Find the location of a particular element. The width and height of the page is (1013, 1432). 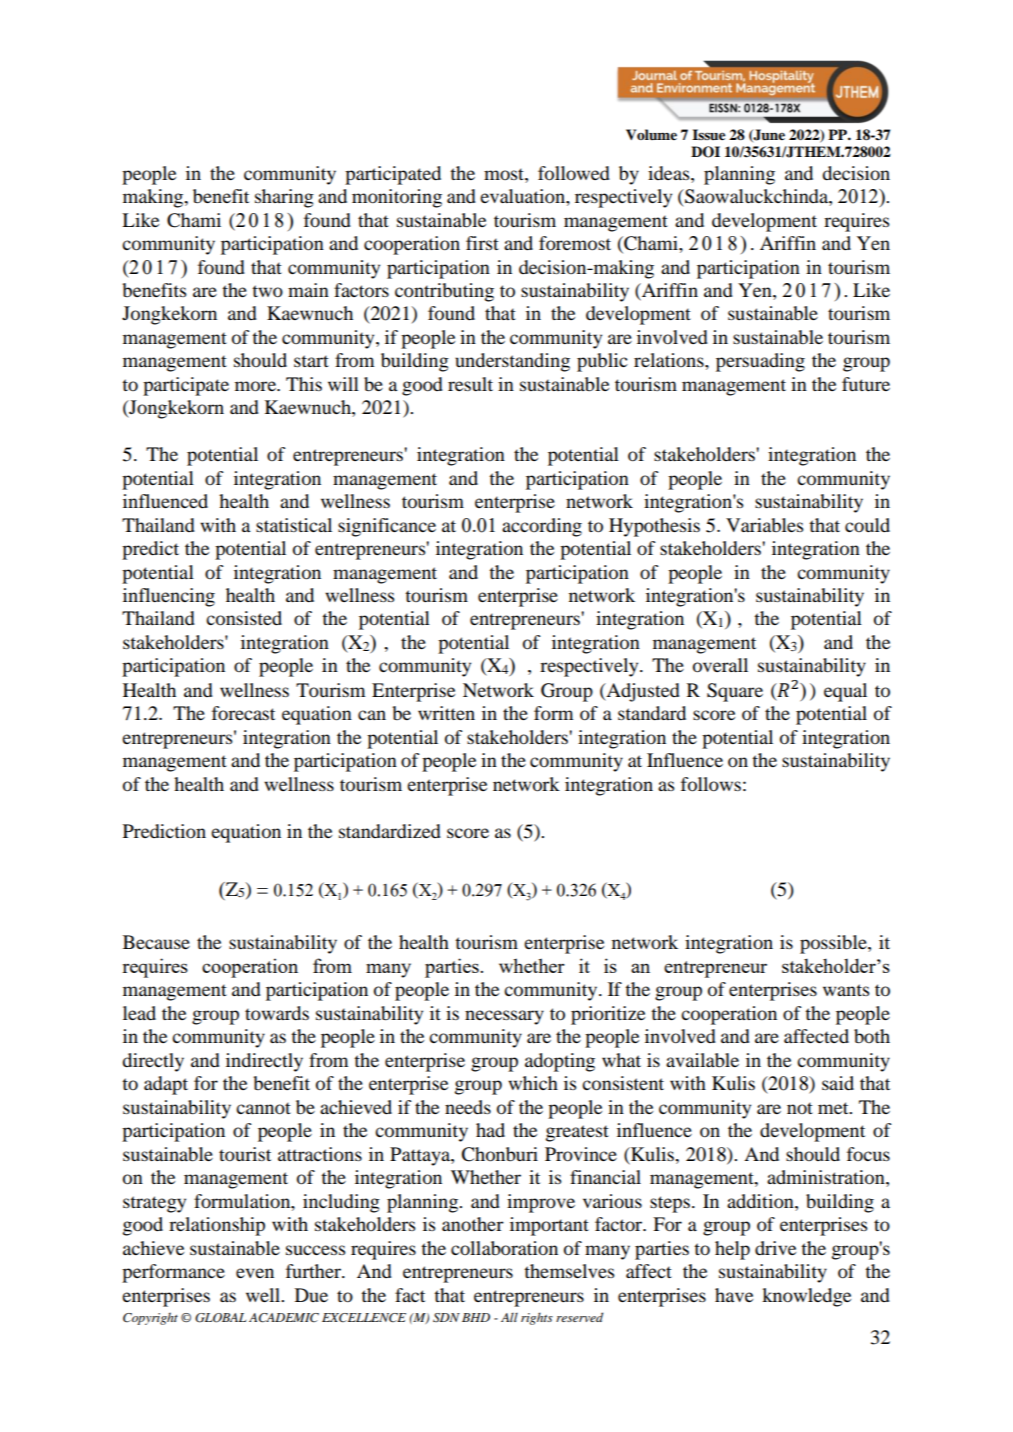

forecast is located at coordinates (243, 713).
